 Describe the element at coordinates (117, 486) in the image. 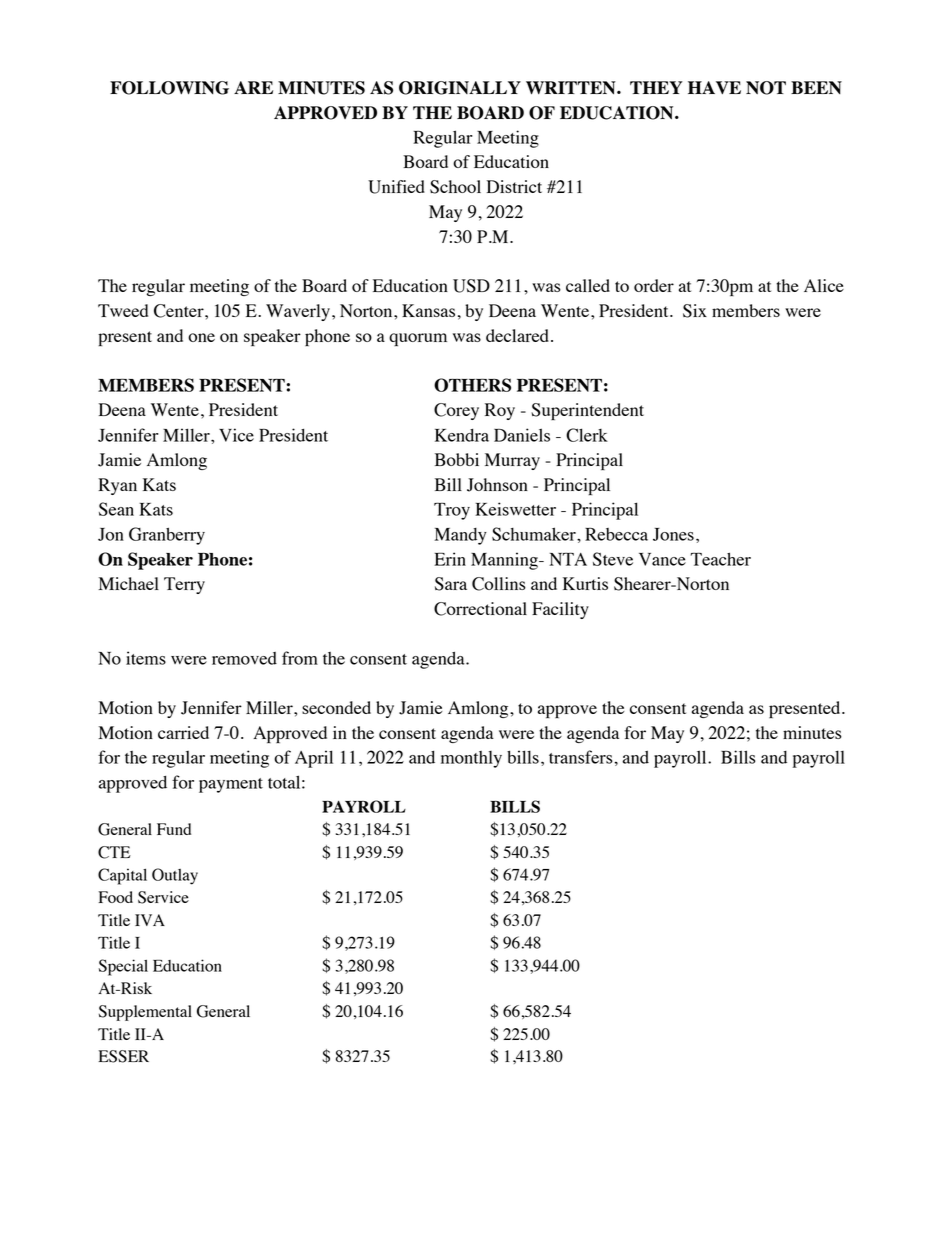

I see `Ryan` at that location.
